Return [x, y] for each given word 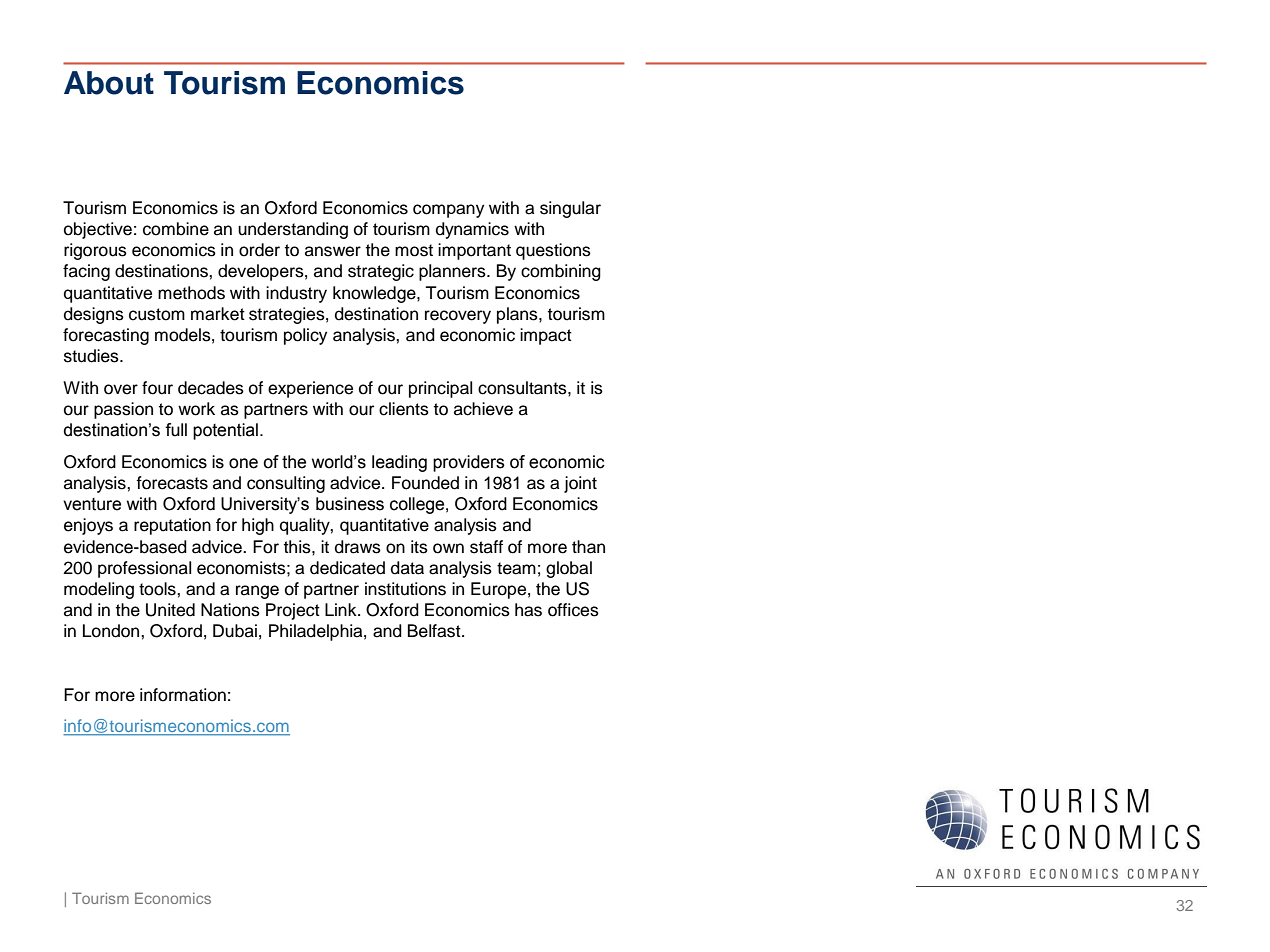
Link [342, 609]
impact [546, 336]
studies [92, 356]
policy [305, 336]
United [170, 610]
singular [570, 209]
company [448, 211]
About [109, 83]
